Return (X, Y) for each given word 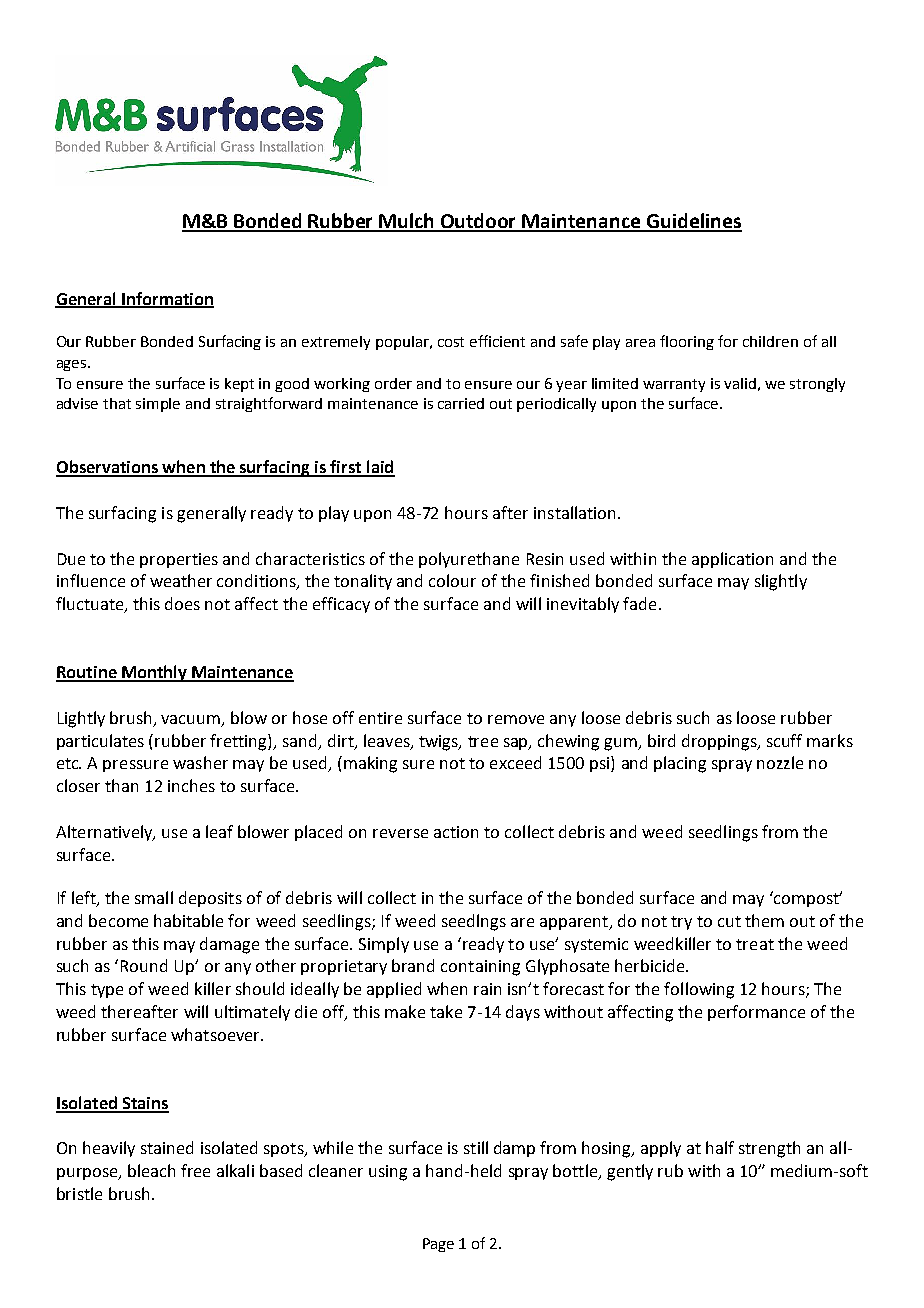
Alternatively (105, 833)
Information (167, 299)
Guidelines (693, 222)
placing (680, 764)
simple (158, 405)
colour (452, 580)
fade (639, 603)
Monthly (154, 673)
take (446, 1011)
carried (461, 403)
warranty (674, 385)
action (456, 832)
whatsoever (216, 1034)
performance (756, 1013)
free (195, 1170)
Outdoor (479, 222)
